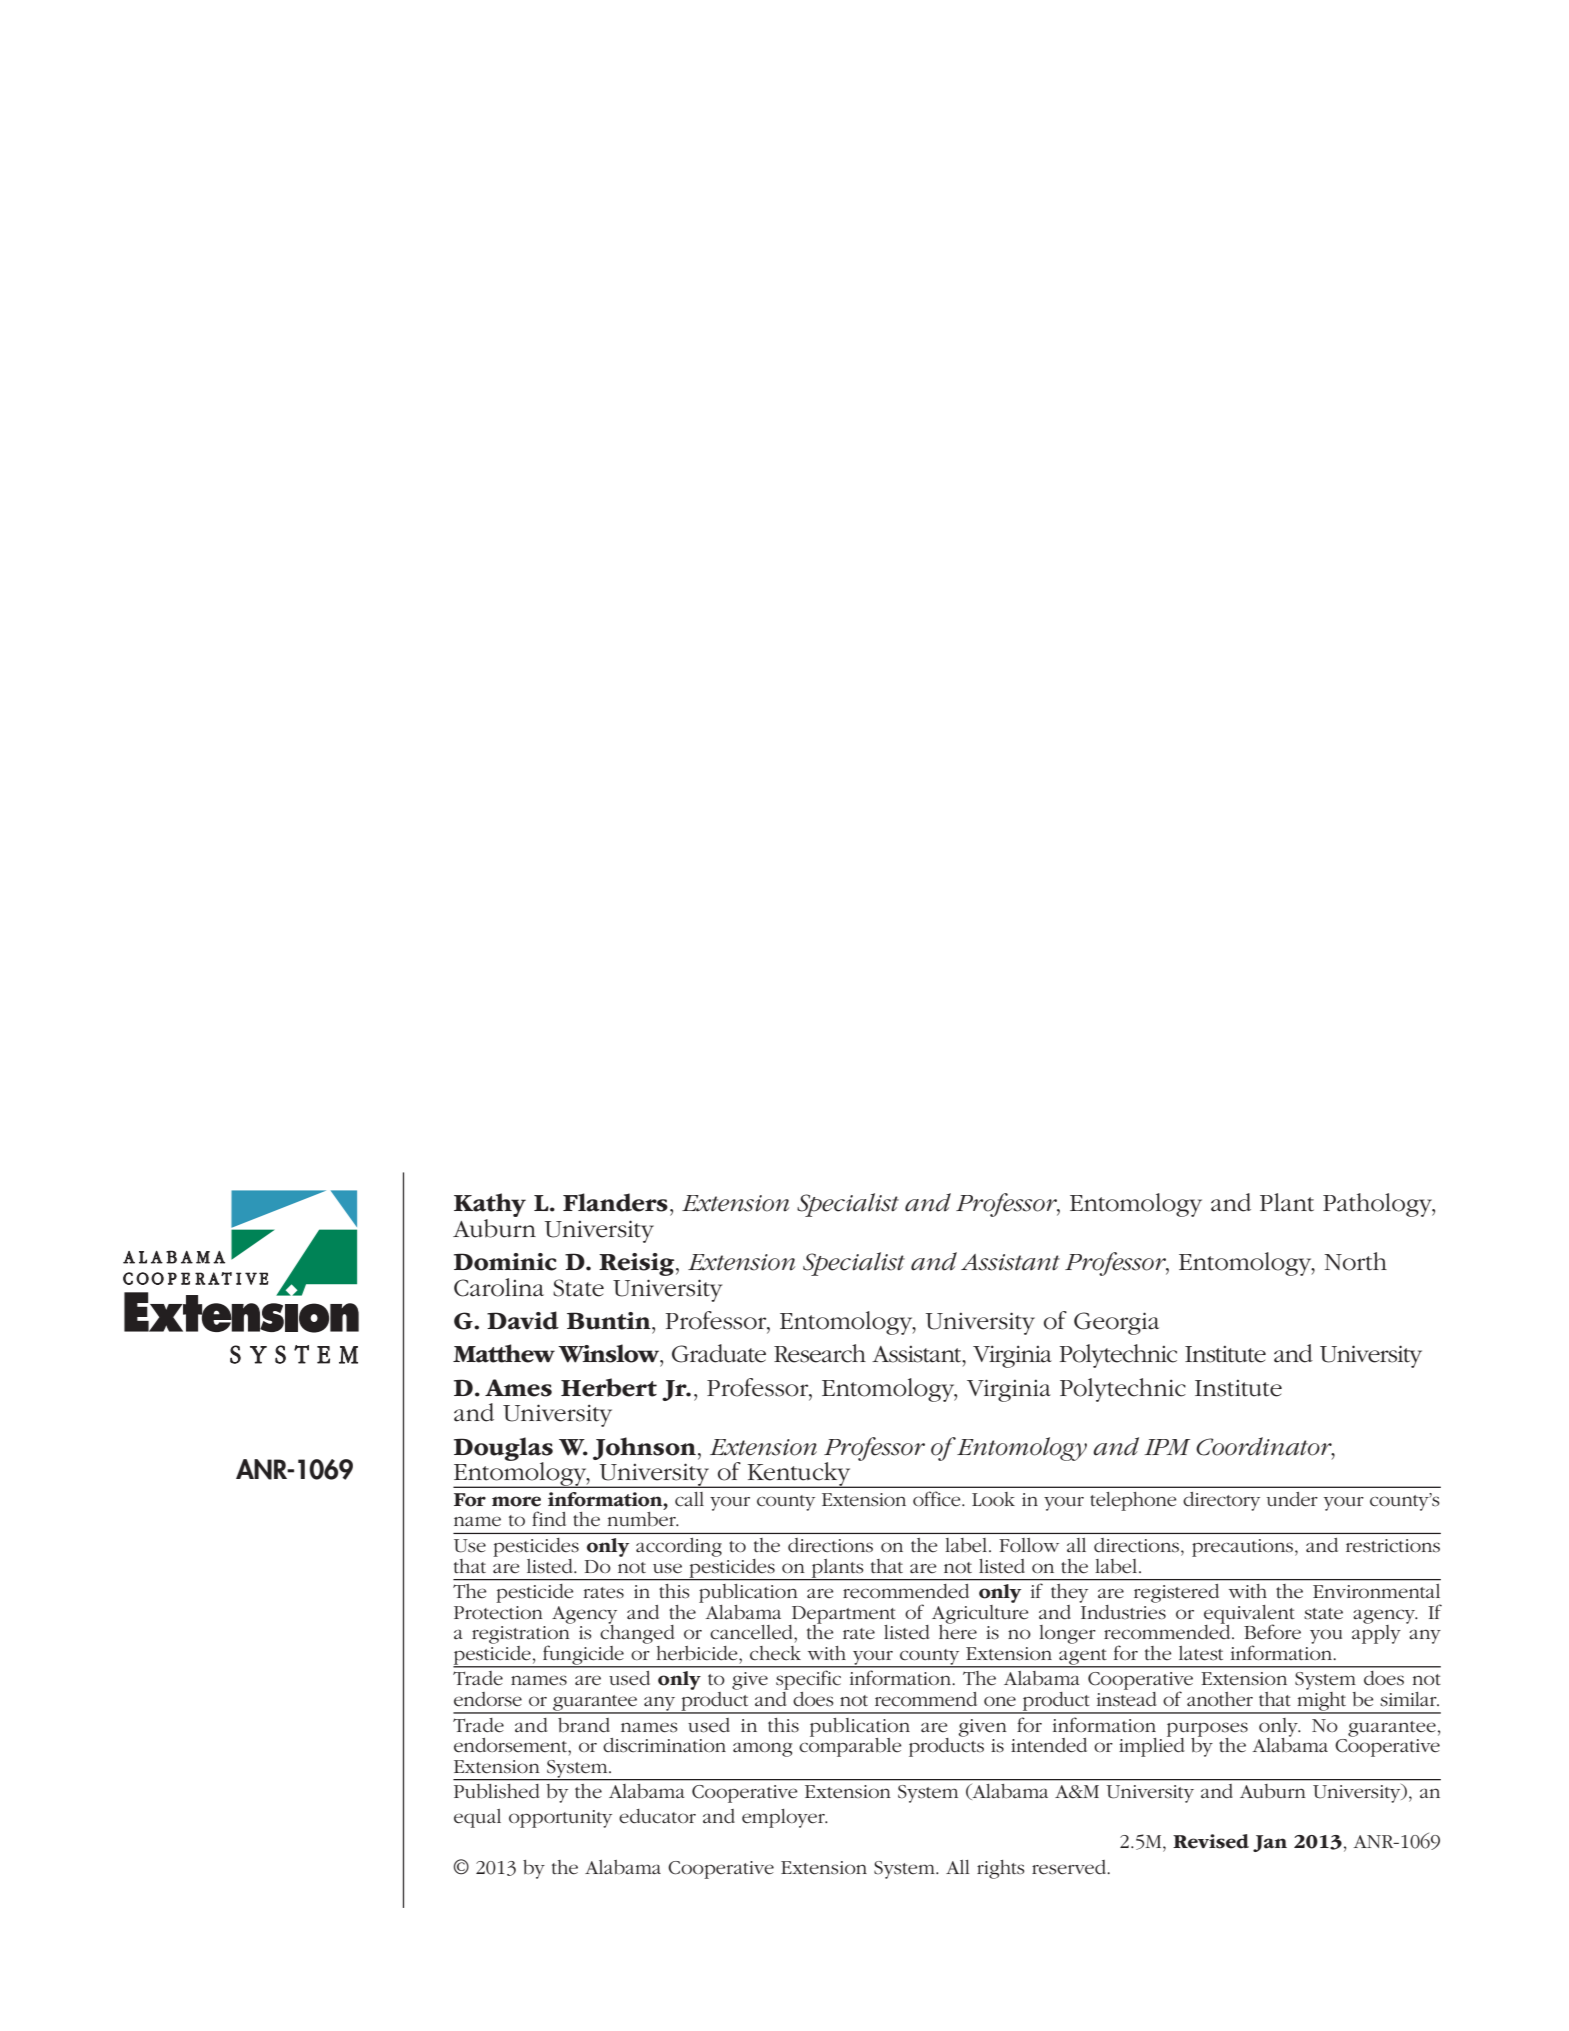 The height and width of the page is (2031, 1569). I want to click on opportunity, so click(560, 1819).
